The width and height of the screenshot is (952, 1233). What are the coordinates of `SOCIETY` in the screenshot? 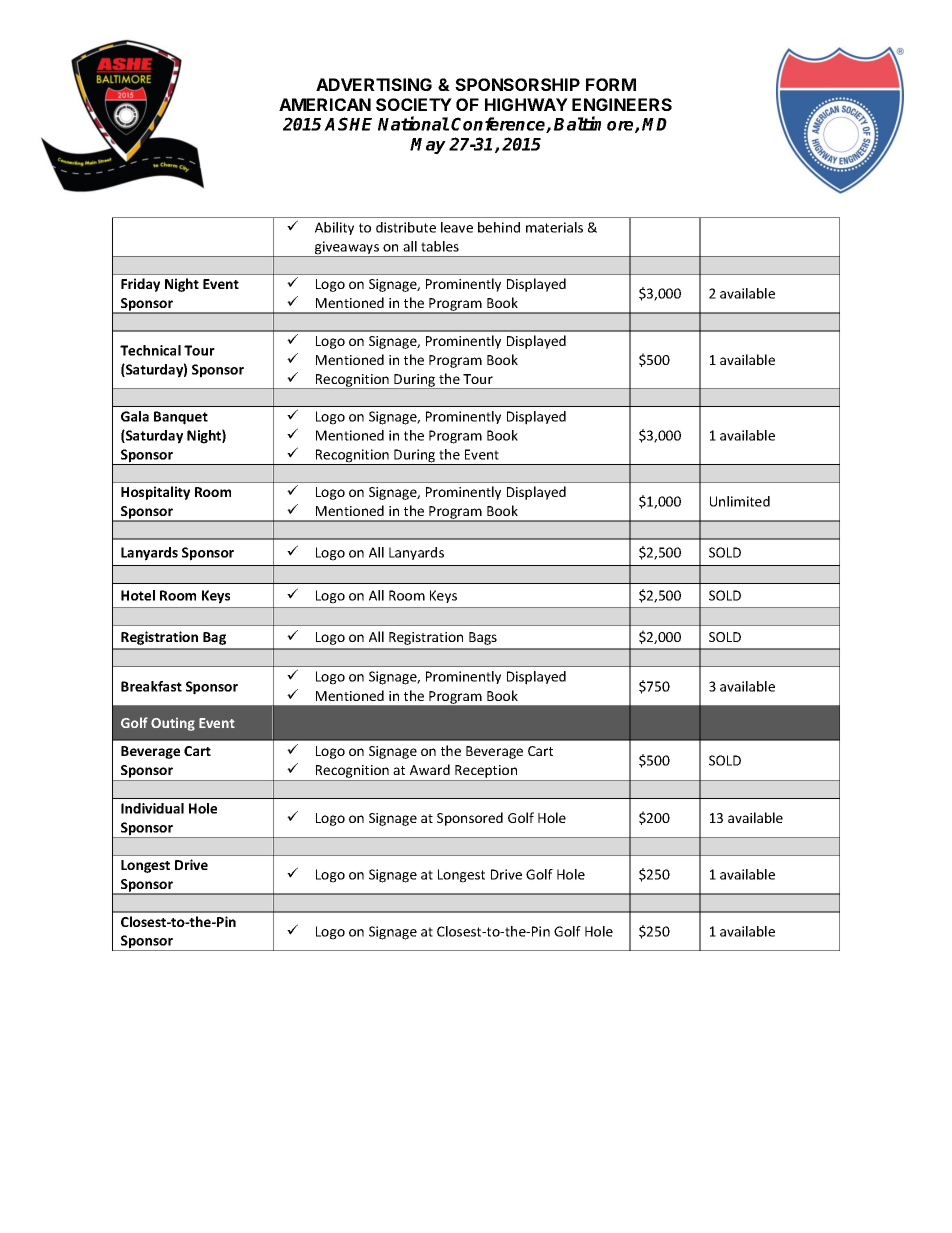 It's located at (414, 104).
